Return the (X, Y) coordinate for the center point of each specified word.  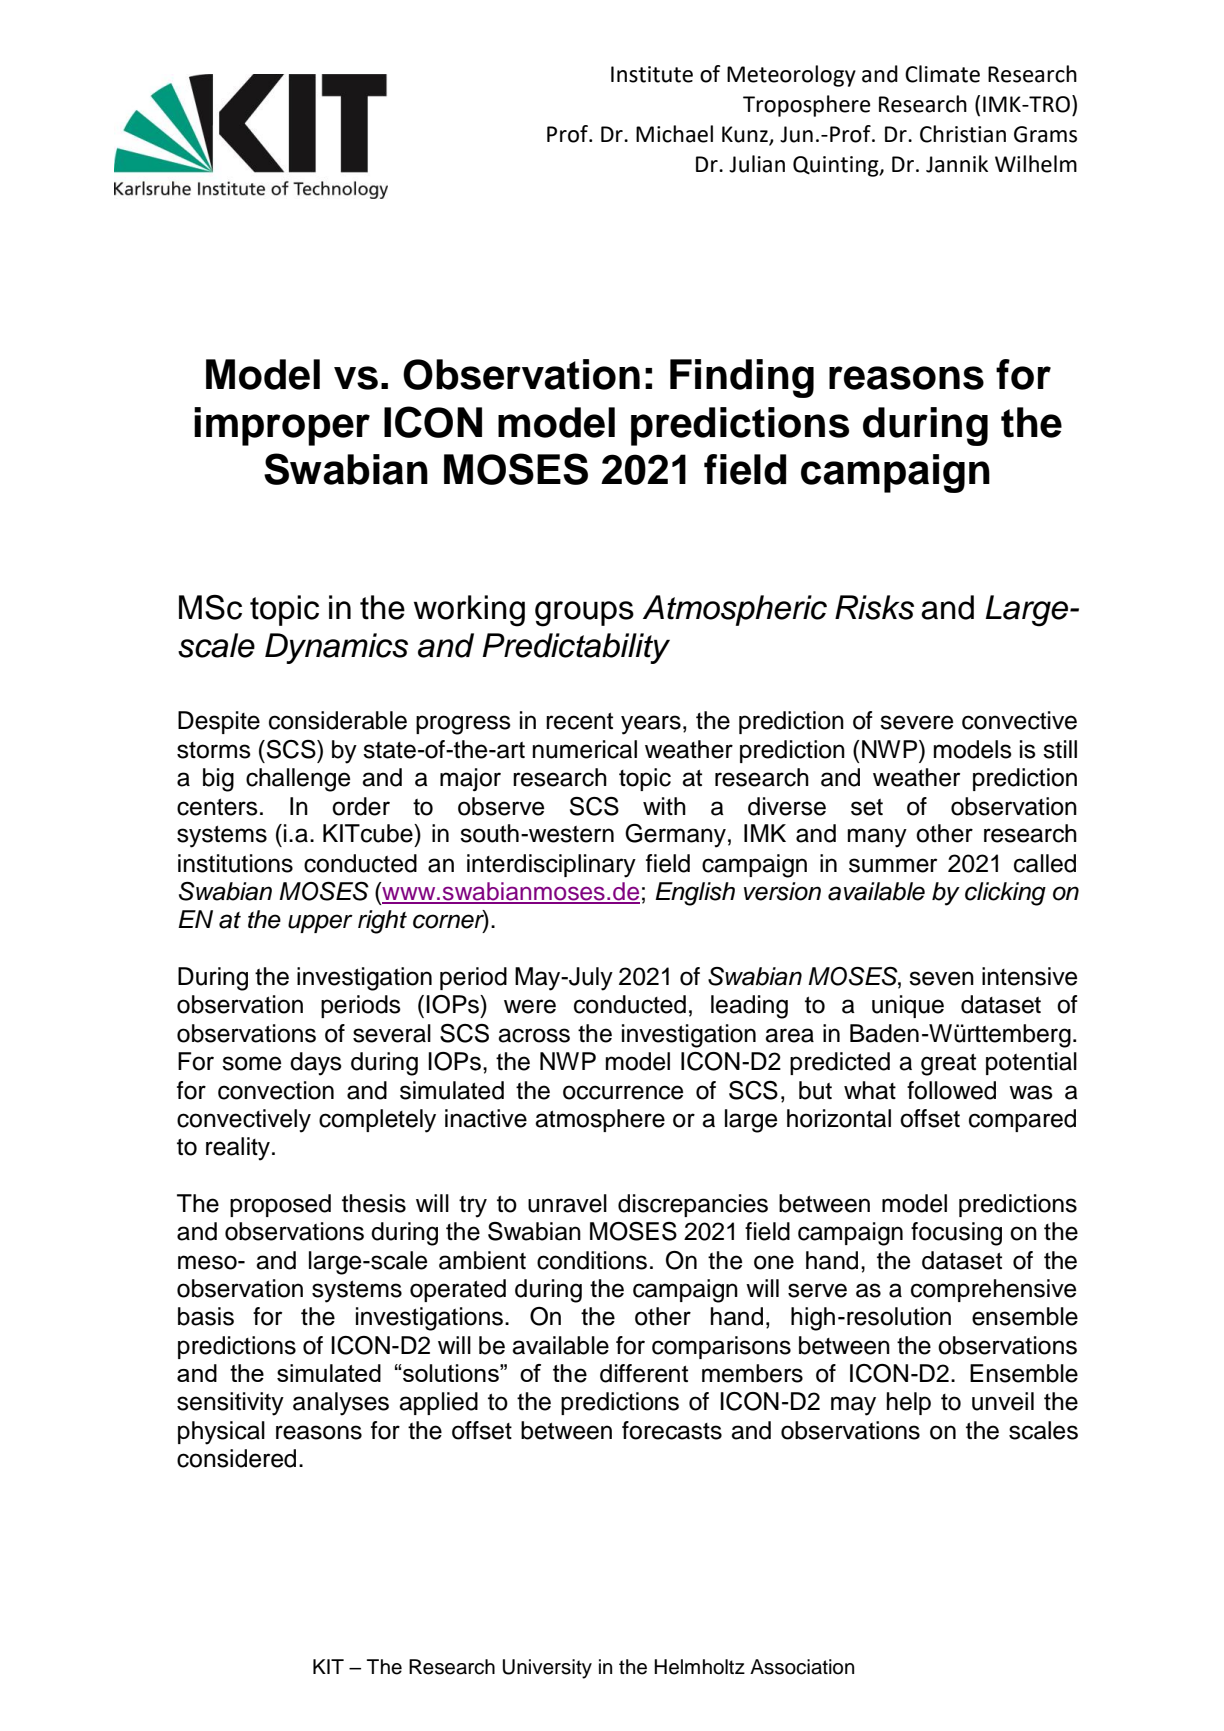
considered (236, 1458)
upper (320, 923)
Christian (963, 134)
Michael (674, 134)
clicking (1005, 894)
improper (282, 426)
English (695, 894)
